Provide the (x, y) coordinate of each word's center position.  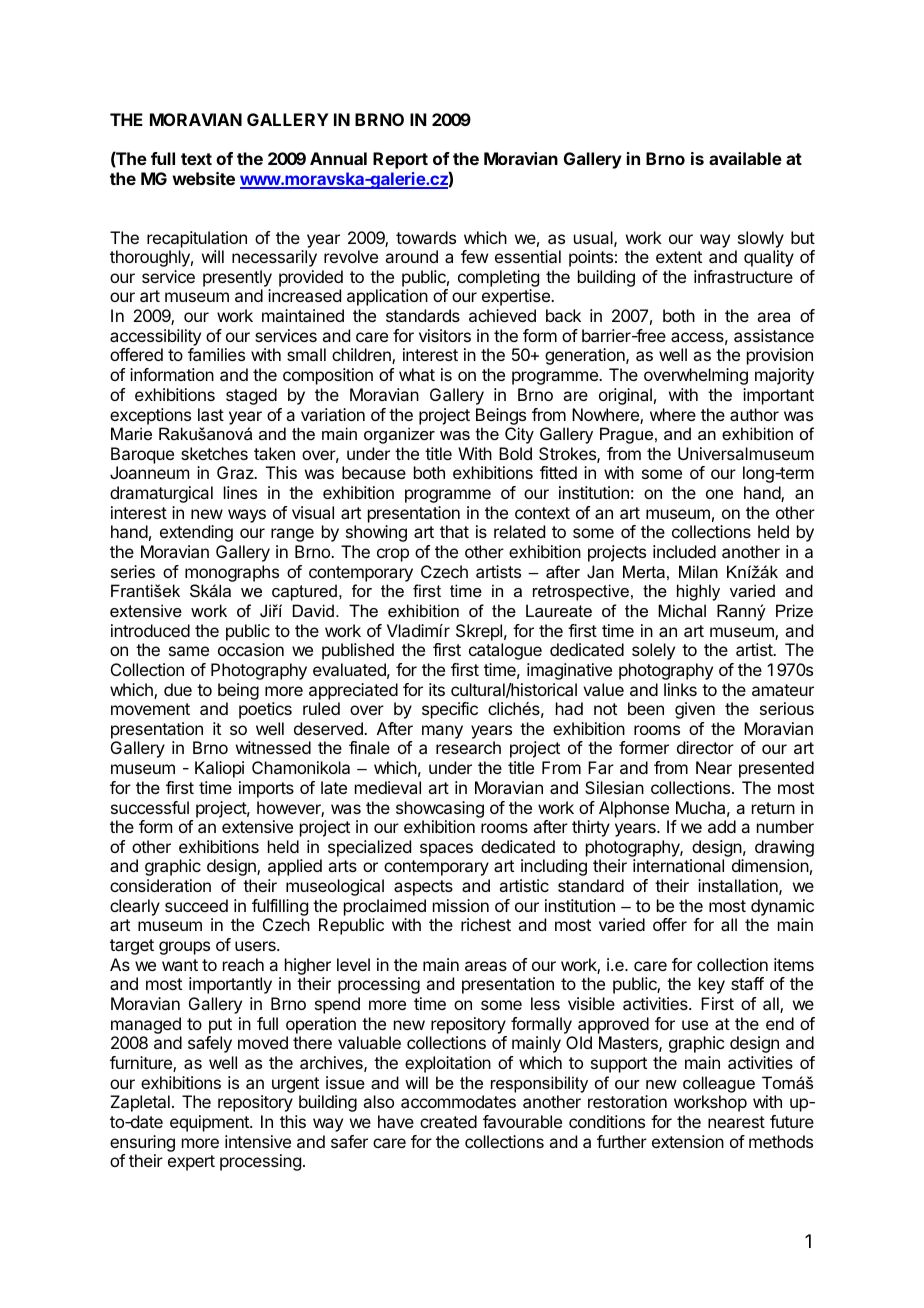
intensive (258, 1141)
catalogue (505, 651)
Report (400, 160)
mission (461, 905)
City (519, 435)
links (680, 689)
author (754, 414)
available (745, 158)
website (203, 178)
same (189, 651)
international (678, 865)
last (211, 414)
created (448, 1121)
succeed (196, 905)
